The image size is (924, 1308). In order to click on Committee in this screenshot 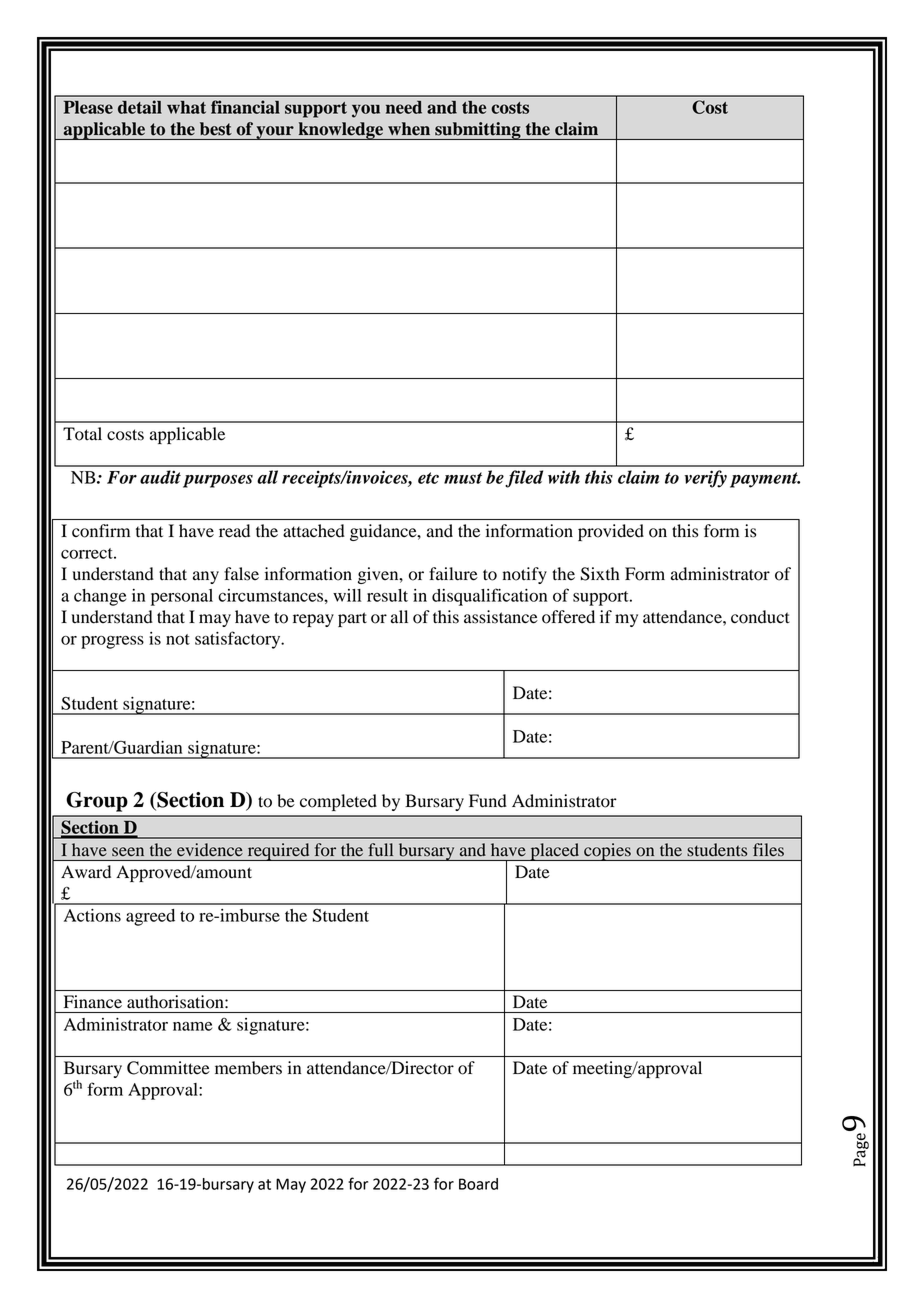, I will do `click(168, 1068)`.
